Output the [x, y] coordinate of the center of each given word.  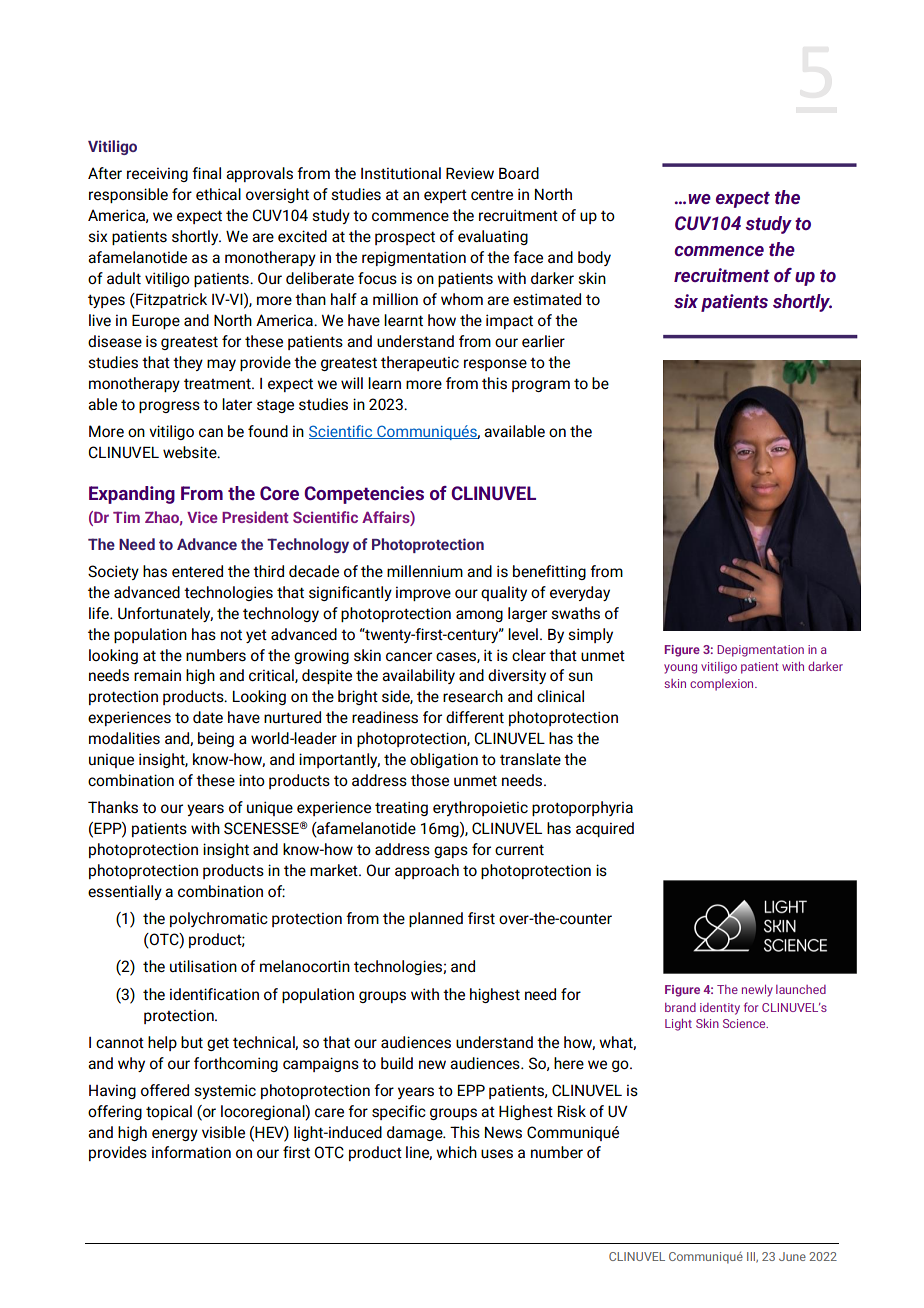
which [456, 1152]
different [475, 717]
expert [445, 196]
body [594, 258]
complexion [723, 685]
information [191, 1152]
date [208, 717]
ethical [218, 194]
